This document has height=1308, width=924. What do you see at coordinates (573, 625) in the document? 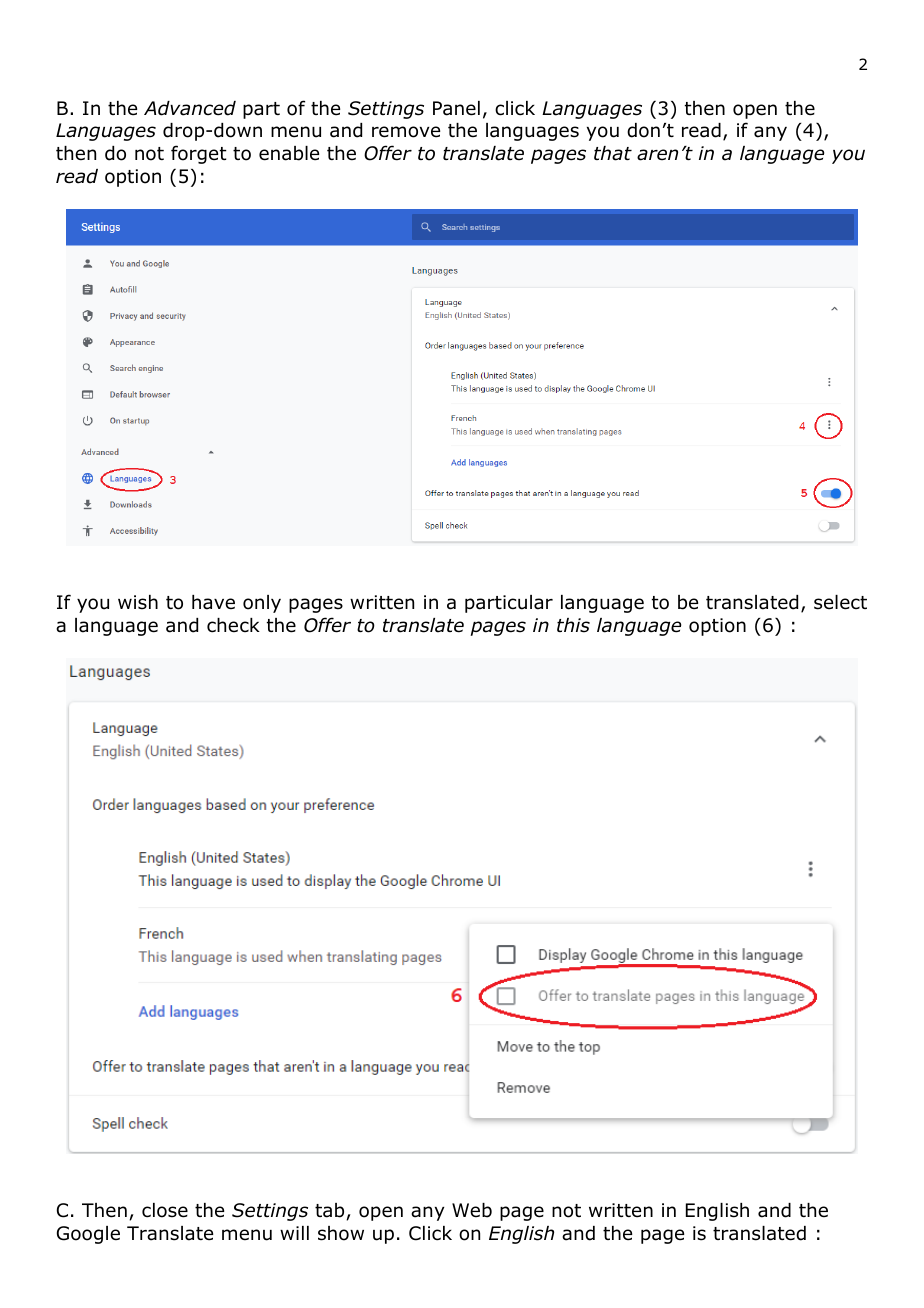
I see `this` at bounding box center [573, 625].
